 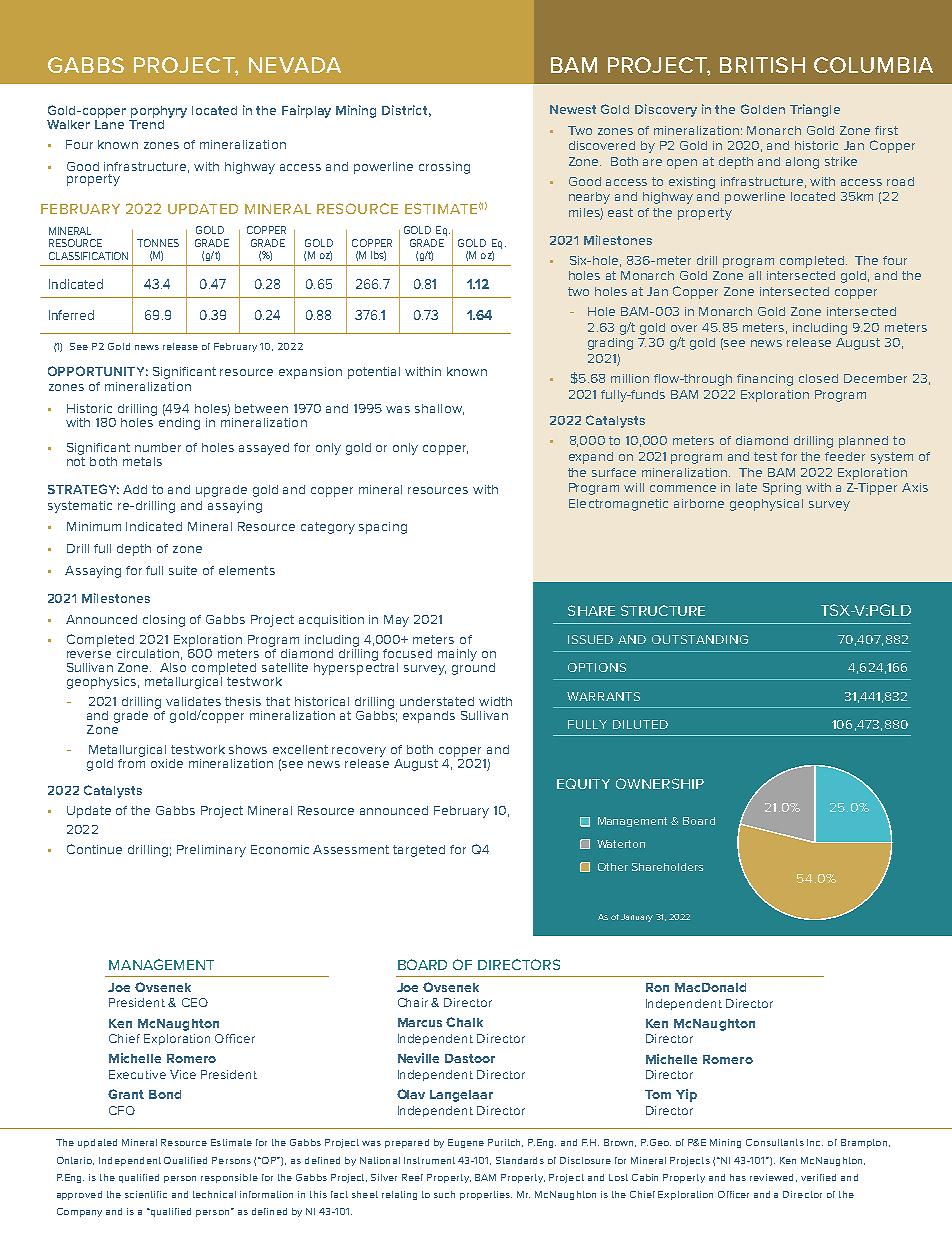 I want to click on closing, so click(x=164, y=621).
